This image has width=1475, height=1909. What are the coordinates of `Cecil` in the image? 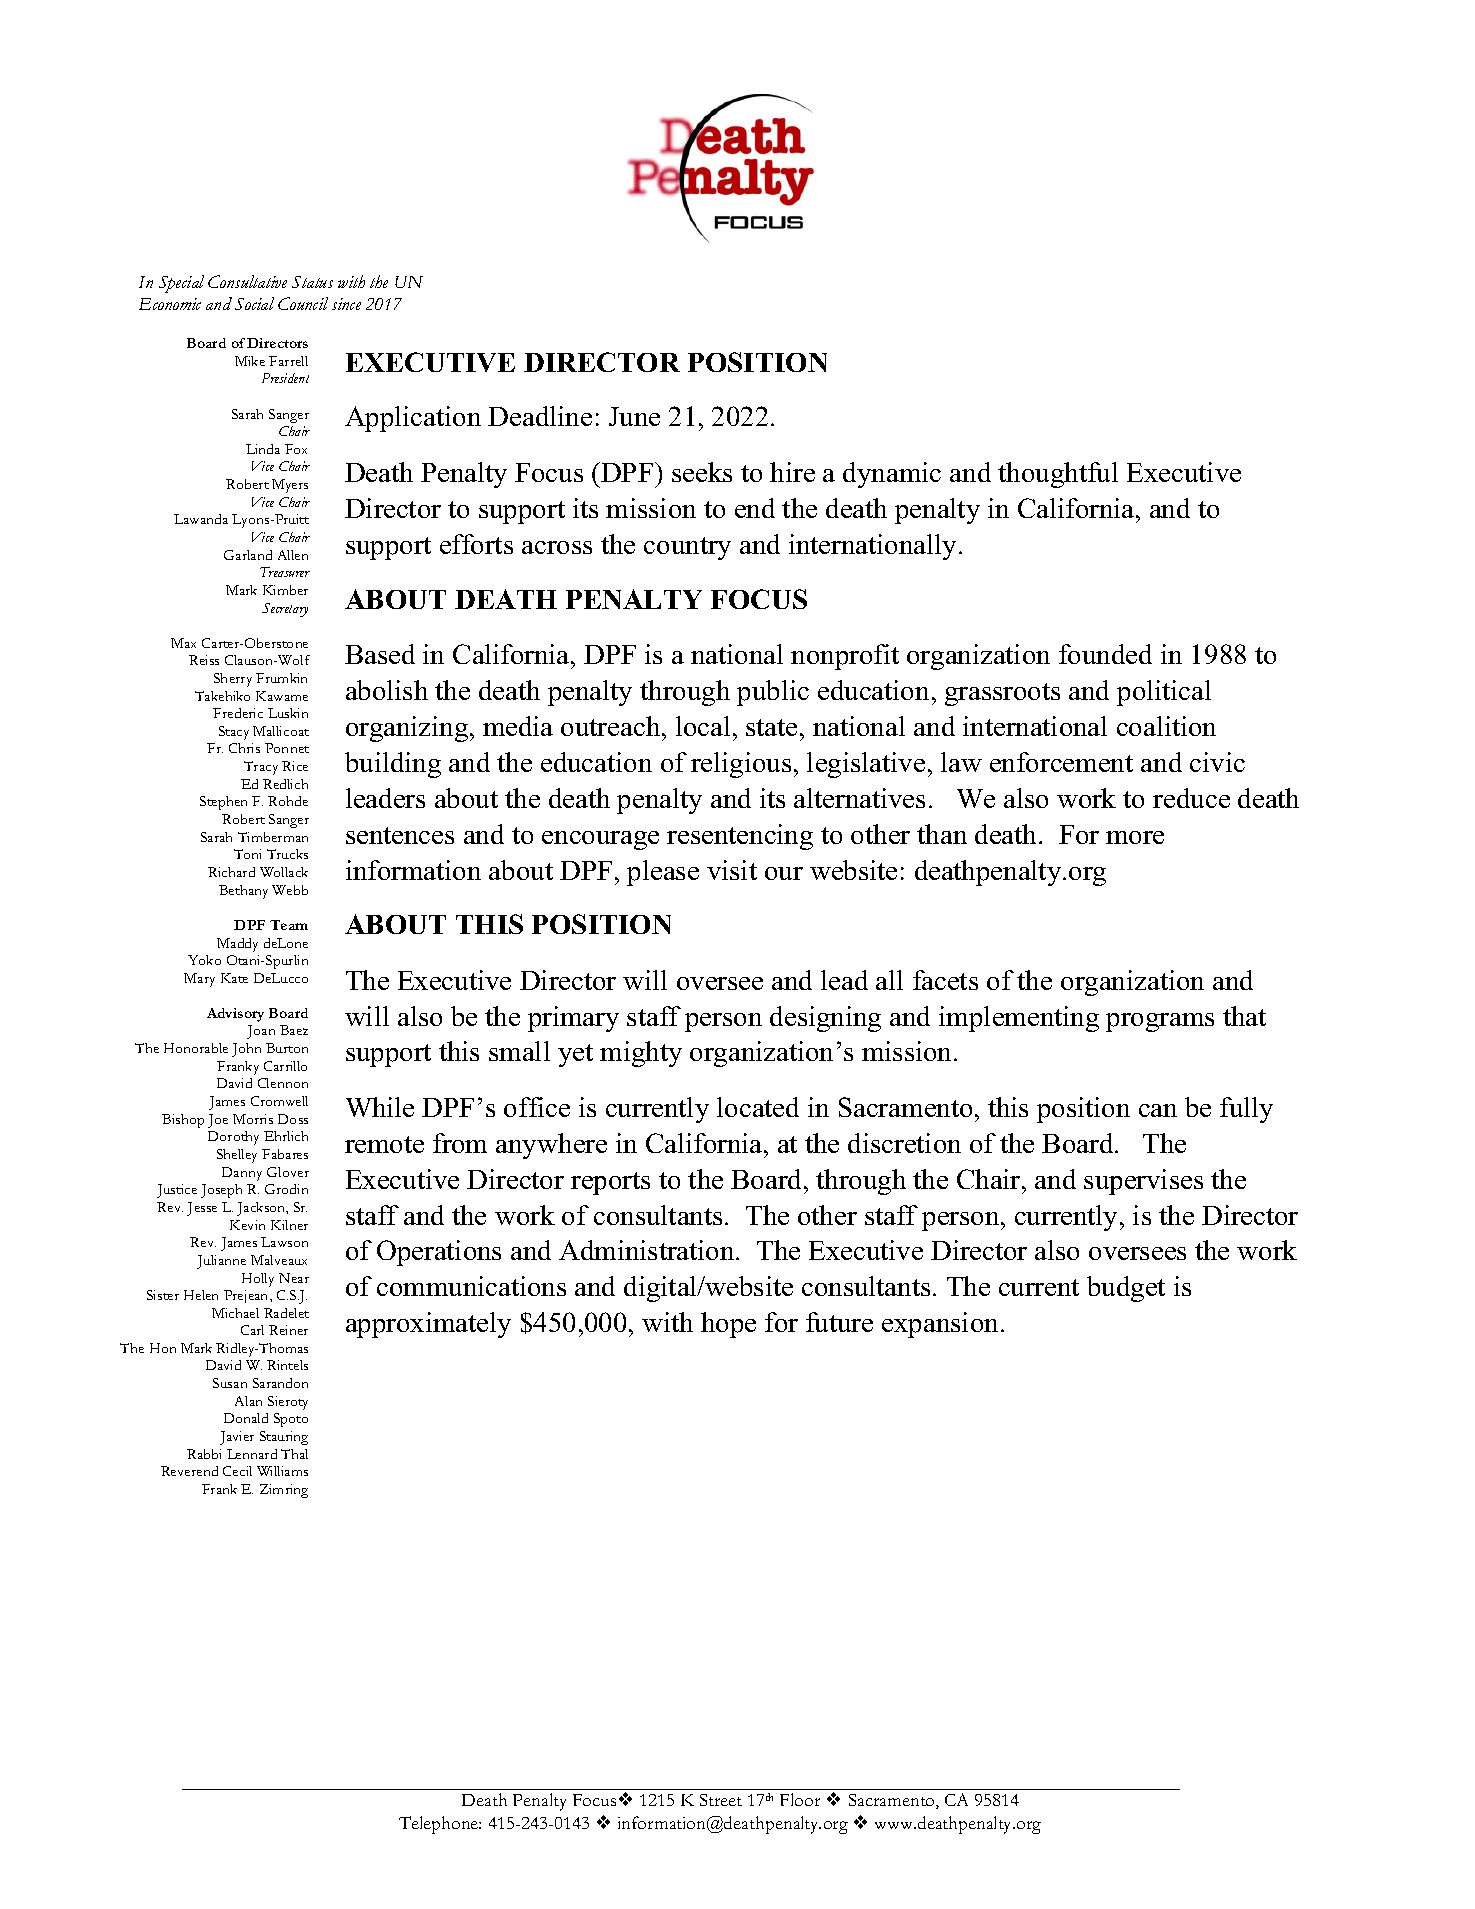 It's located at (237, 1471).
